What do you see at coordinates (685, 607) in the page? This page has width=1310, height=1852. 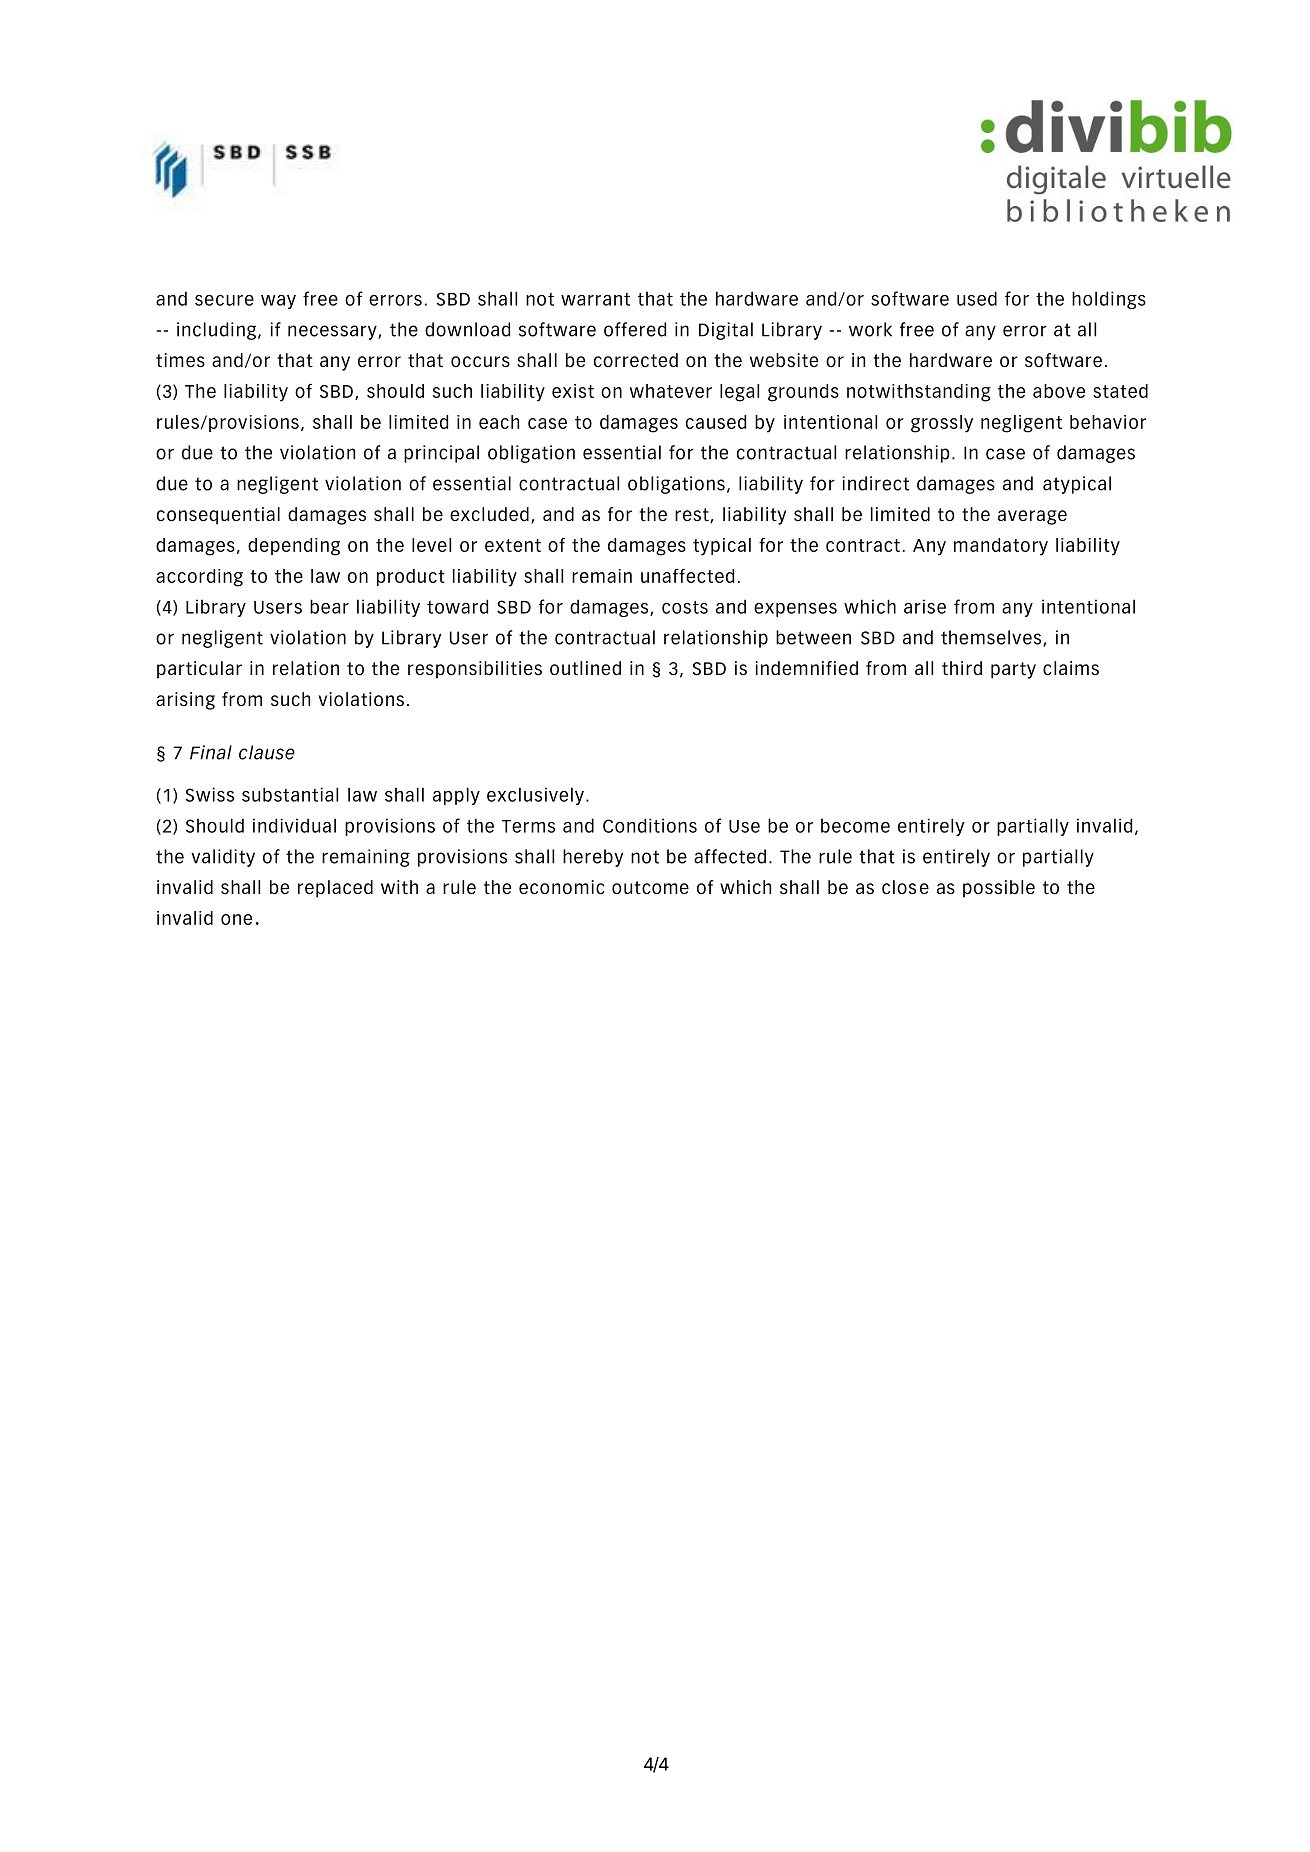 I see `costs` at bounding box center [685, 607].
